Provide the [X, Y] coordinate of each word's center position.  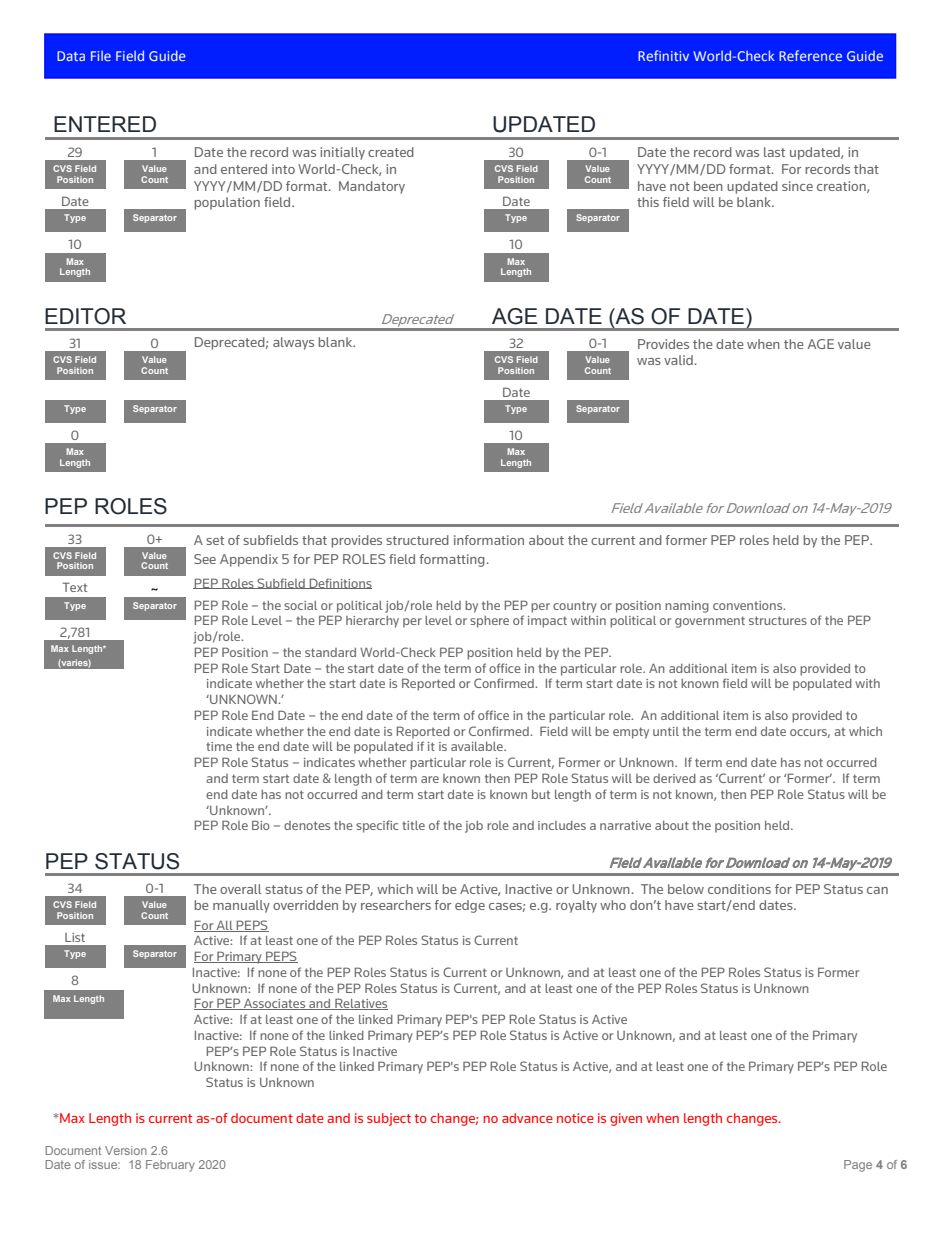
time [219, 746]
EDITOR [85, 316]
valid [678, 360]
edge [470, 906]
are [430, 779]
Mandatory [372, 187]
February [170, 1166]
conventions [749, 605]
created [391, 152]
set [215, 540]
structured [417, 540]
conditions [739, 889]
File [101, 56]
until [666, 731]
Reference [810, 55]
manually [241, 906]
